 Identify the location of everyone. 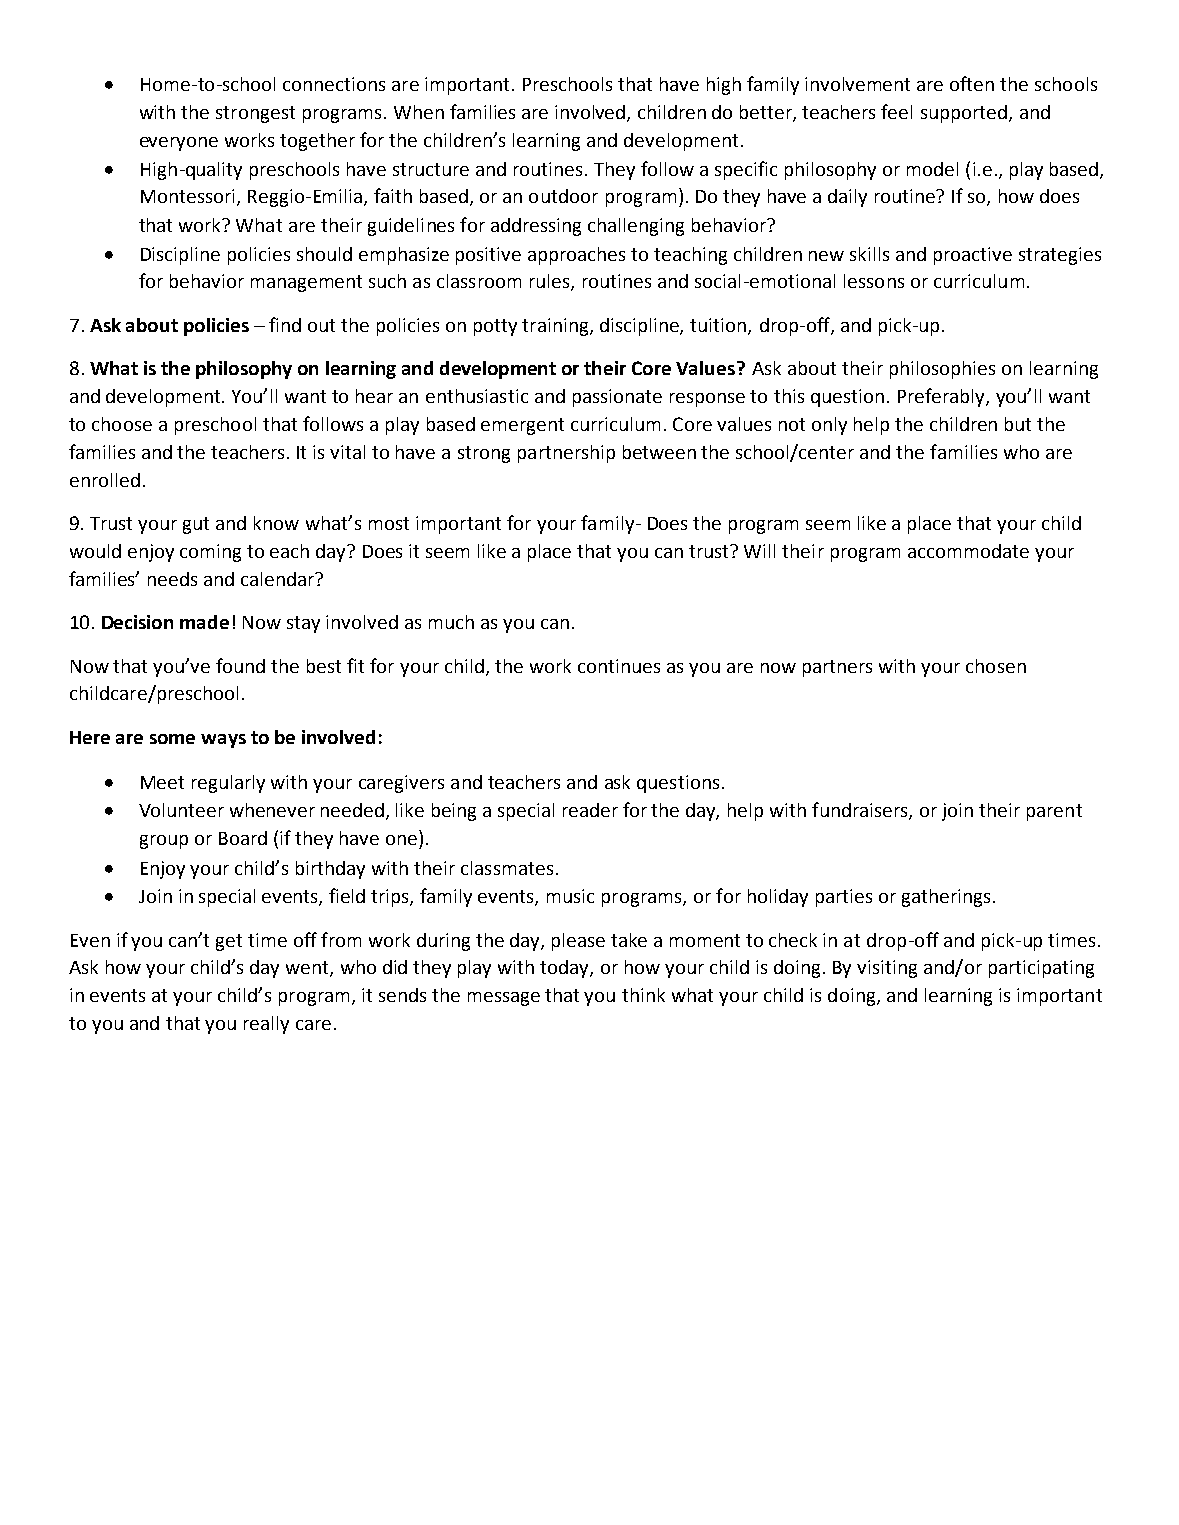
(179, 144).
